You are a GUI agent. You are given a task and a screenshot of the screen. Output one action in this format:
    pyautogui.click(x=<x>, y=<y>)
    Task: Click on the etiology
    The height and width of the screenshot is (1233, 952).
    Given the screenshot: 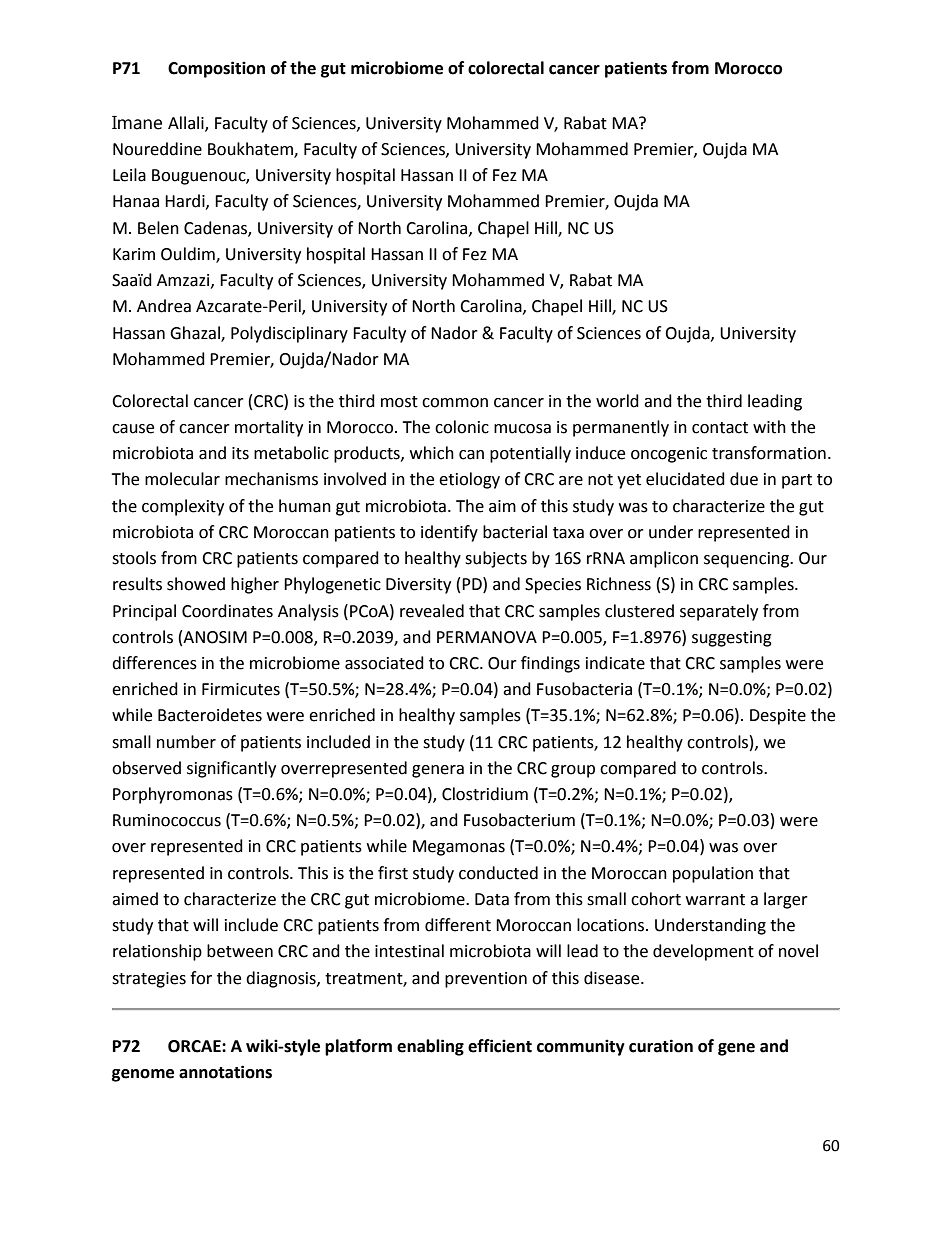 What is the action you would take?
    pyautogui.click(x=469, y=480)
